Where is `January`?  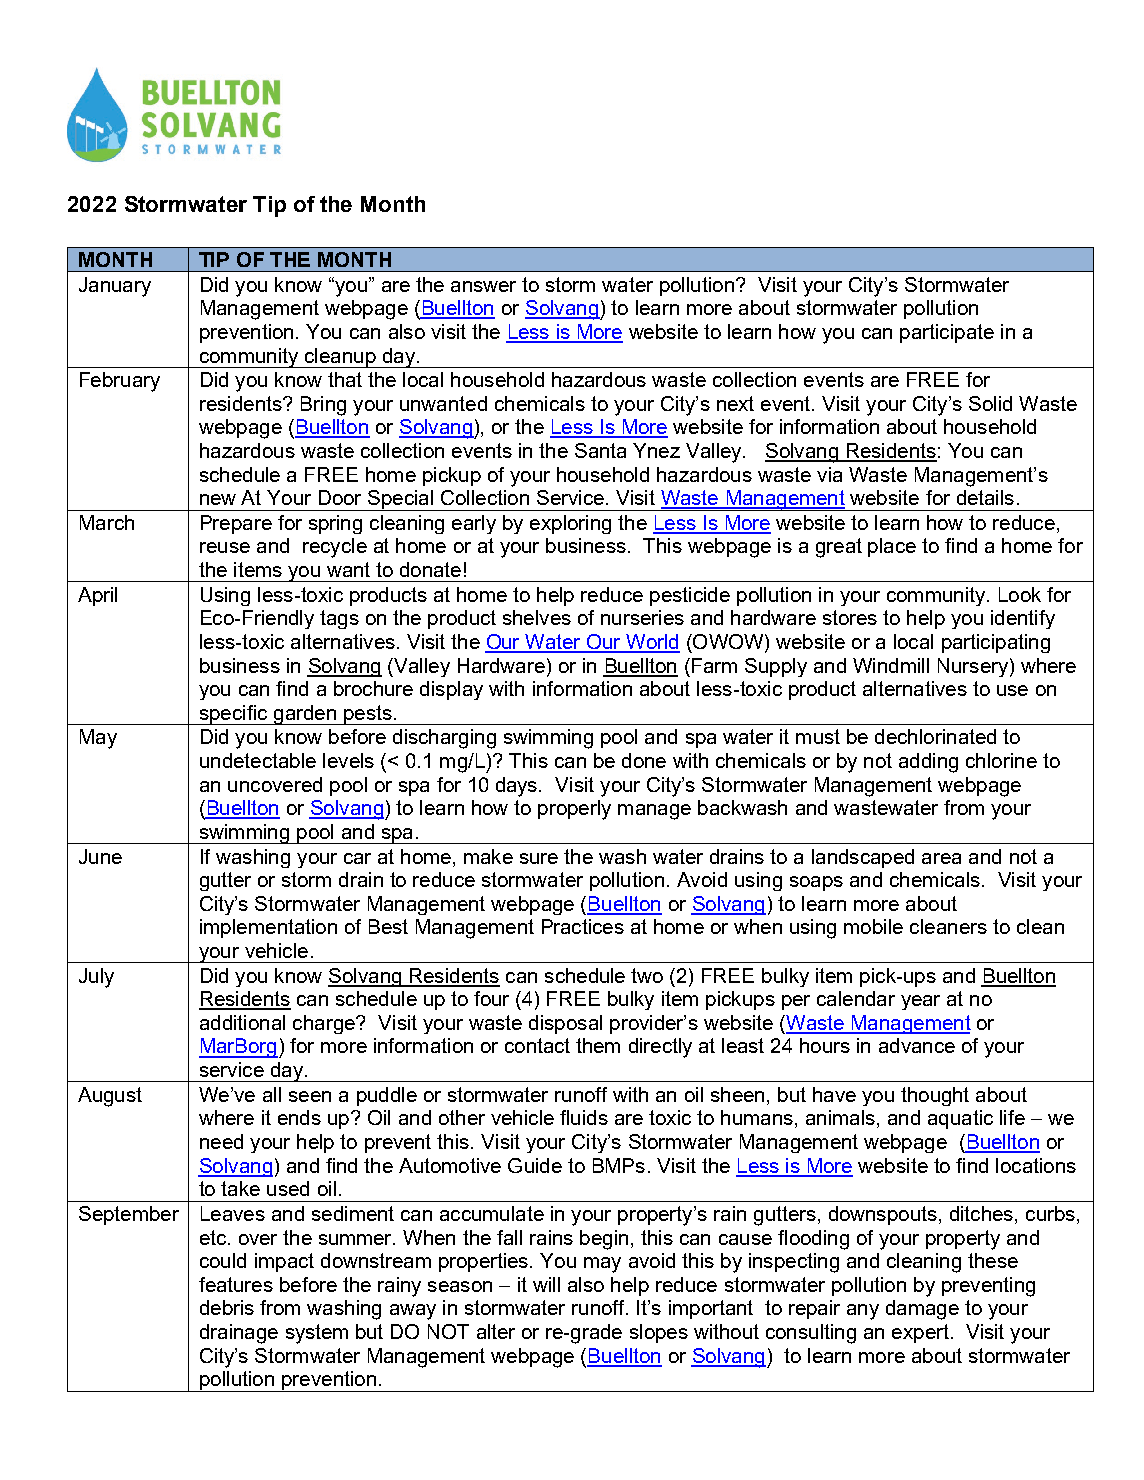 January is located at coordinates (115, 287).
